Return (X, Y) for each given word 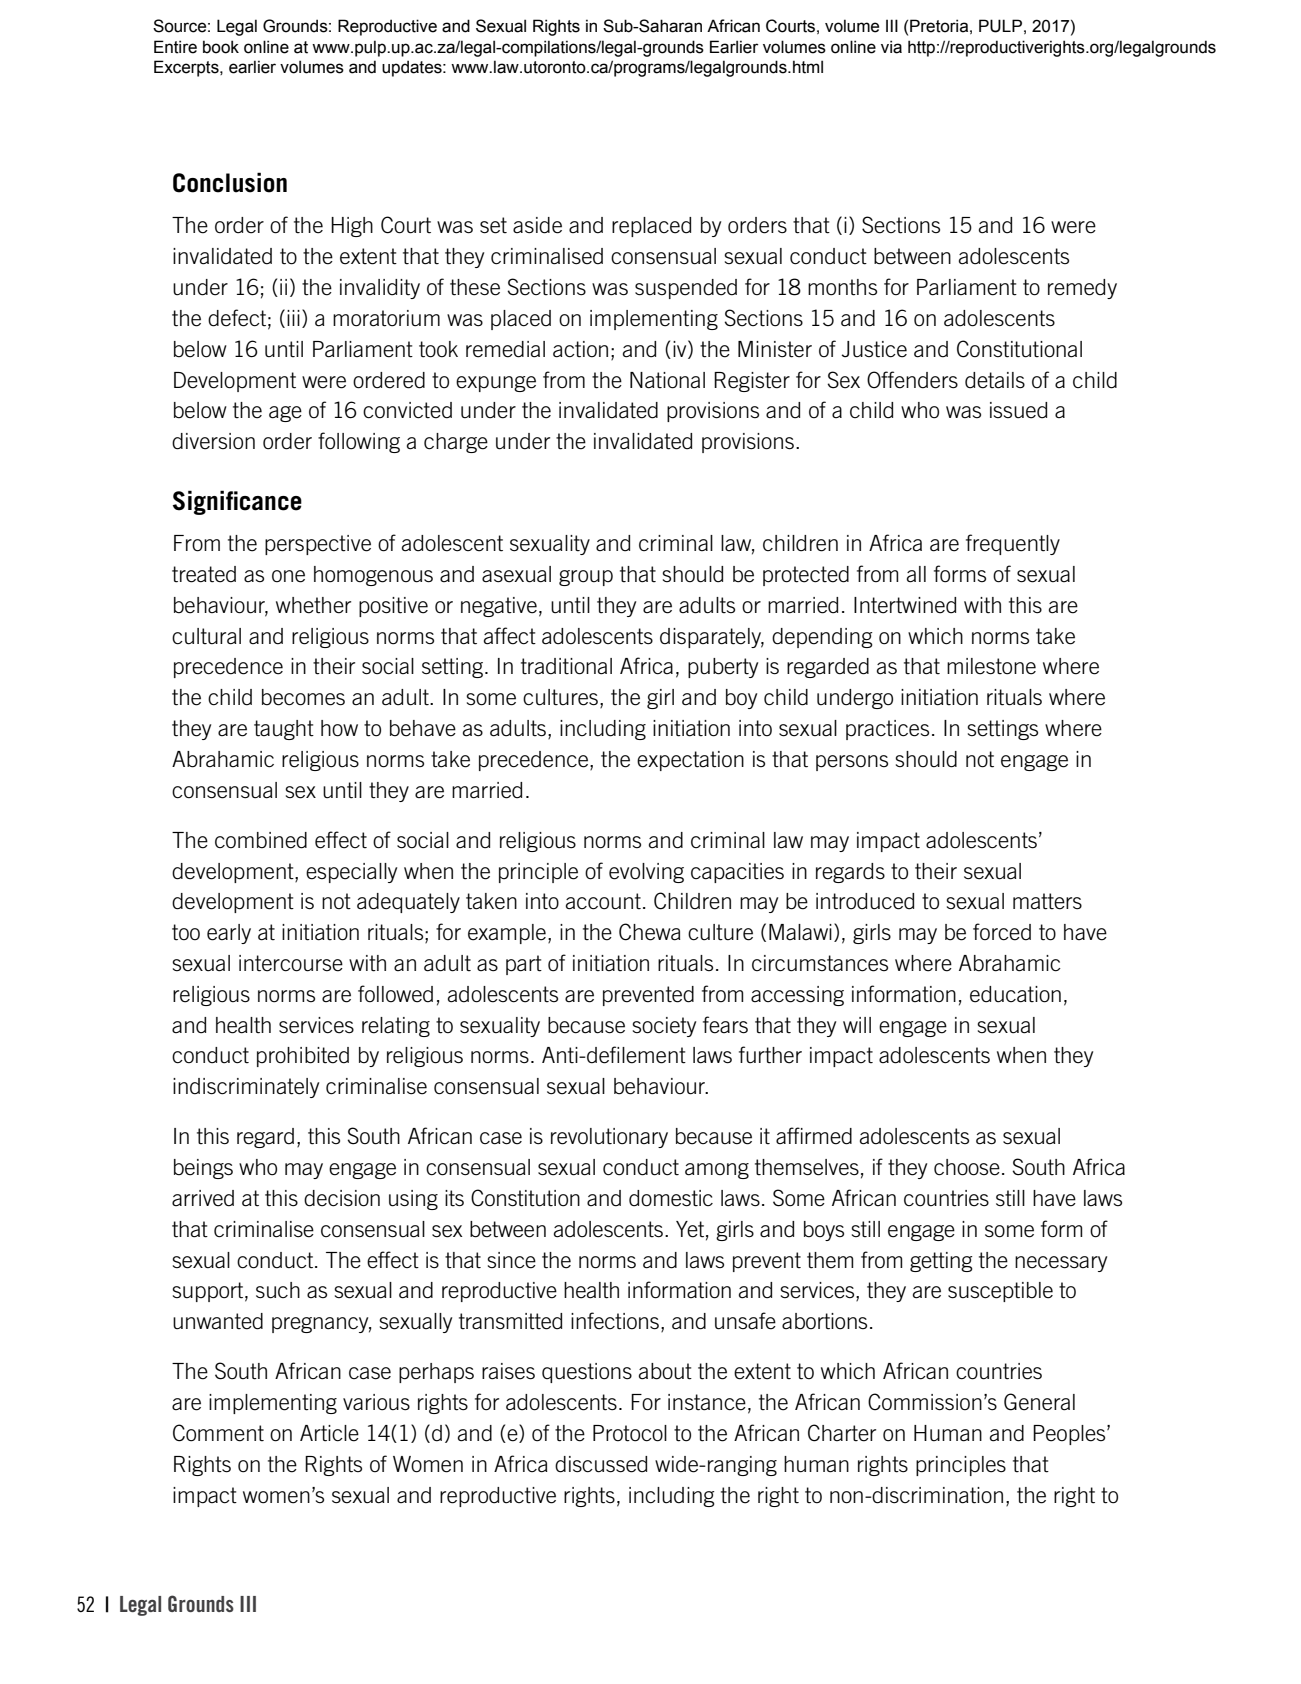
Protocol (630, 1433)
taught (284, 730)
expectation (690, 761)
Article (329, 1433)
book (221, 47)
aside (537, 225)
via (891, 47)
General (1039, 1402)
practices (887, 730)
